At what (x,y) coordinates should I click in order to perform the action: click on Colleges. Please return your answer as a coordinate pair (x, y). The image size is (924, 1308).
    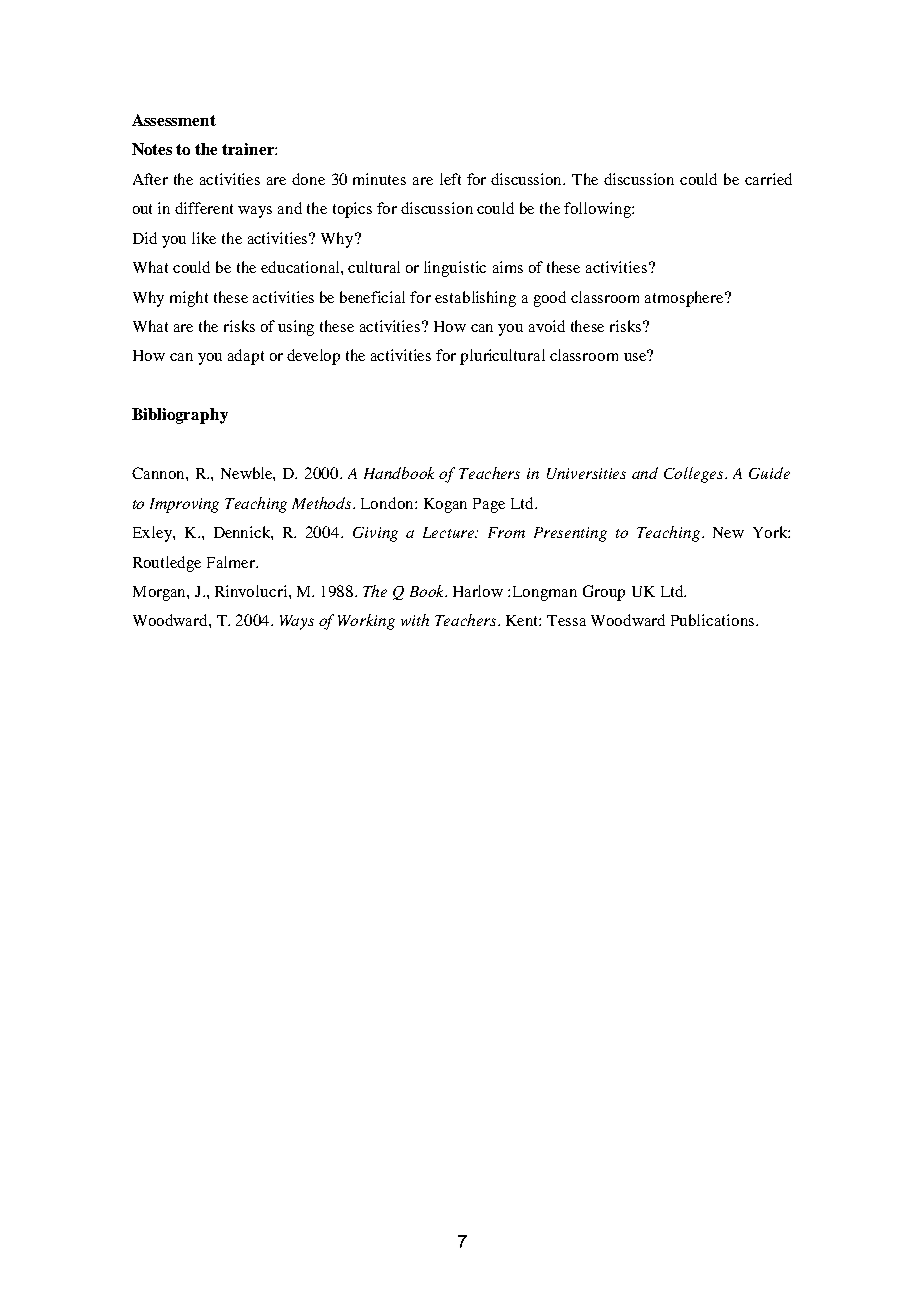
    Looking at the image, I should click on (695, 475).
